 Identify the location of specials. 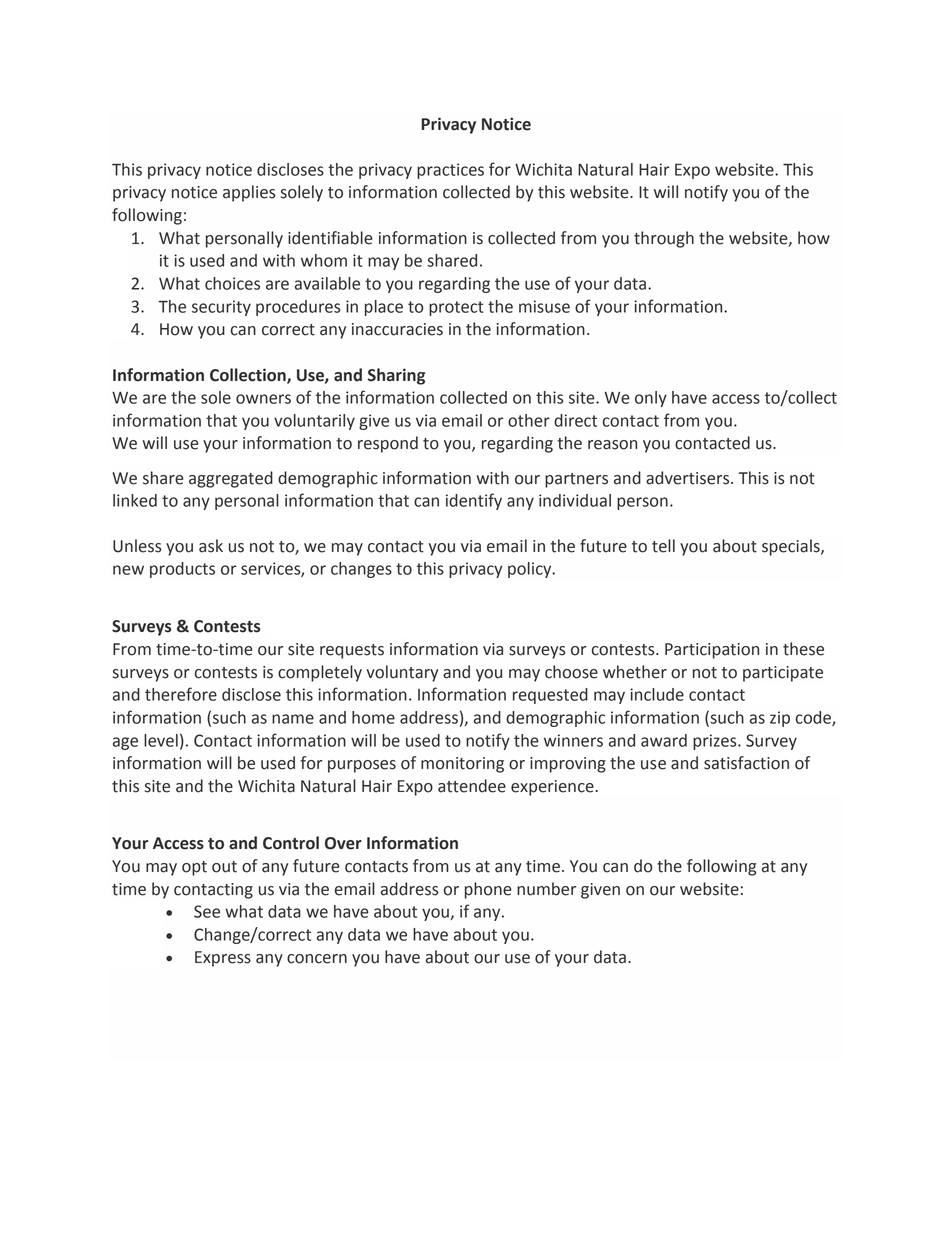
(792, 547).
